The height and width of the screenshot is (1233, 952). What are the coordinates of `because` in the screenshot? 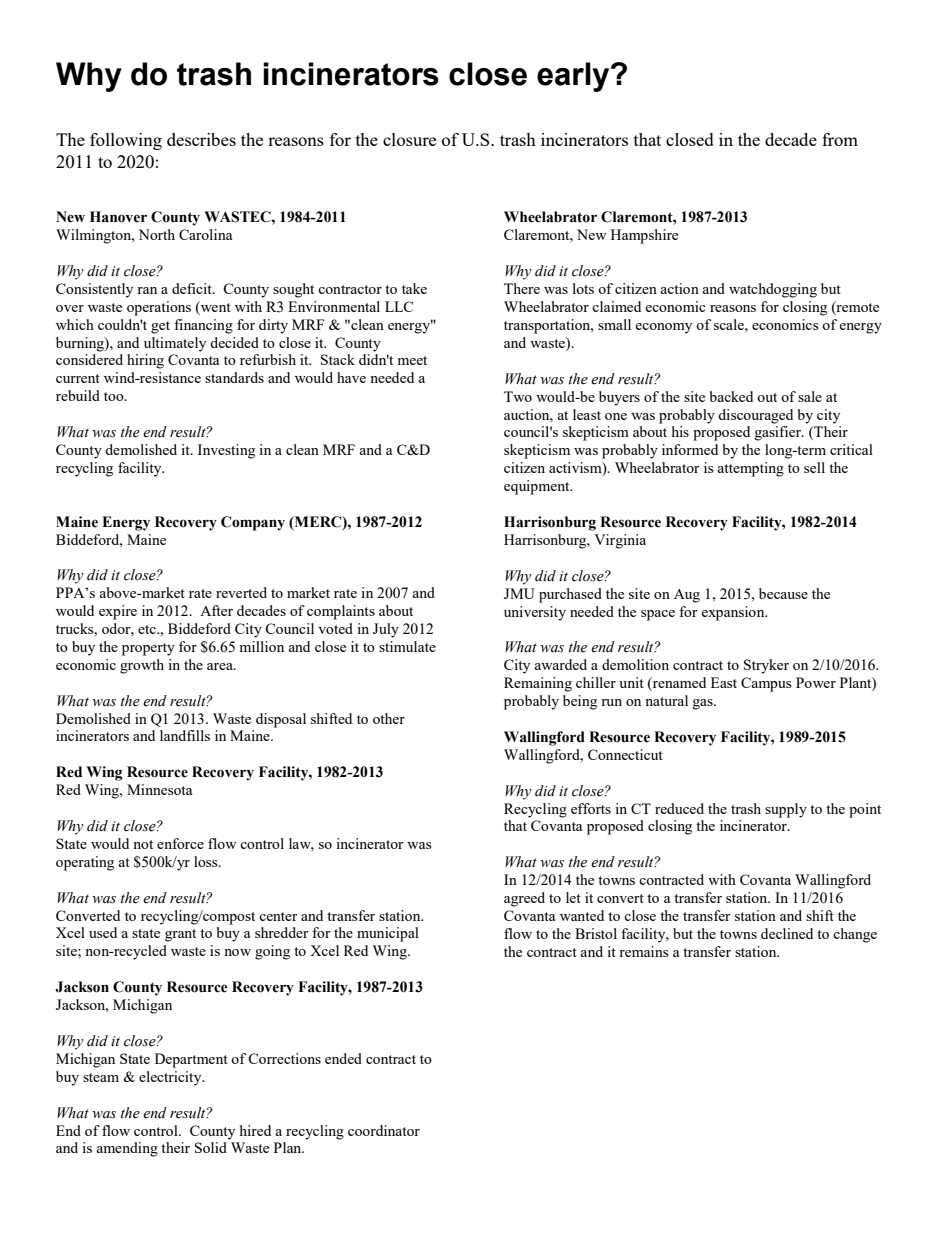 It's located at (783, 593).
